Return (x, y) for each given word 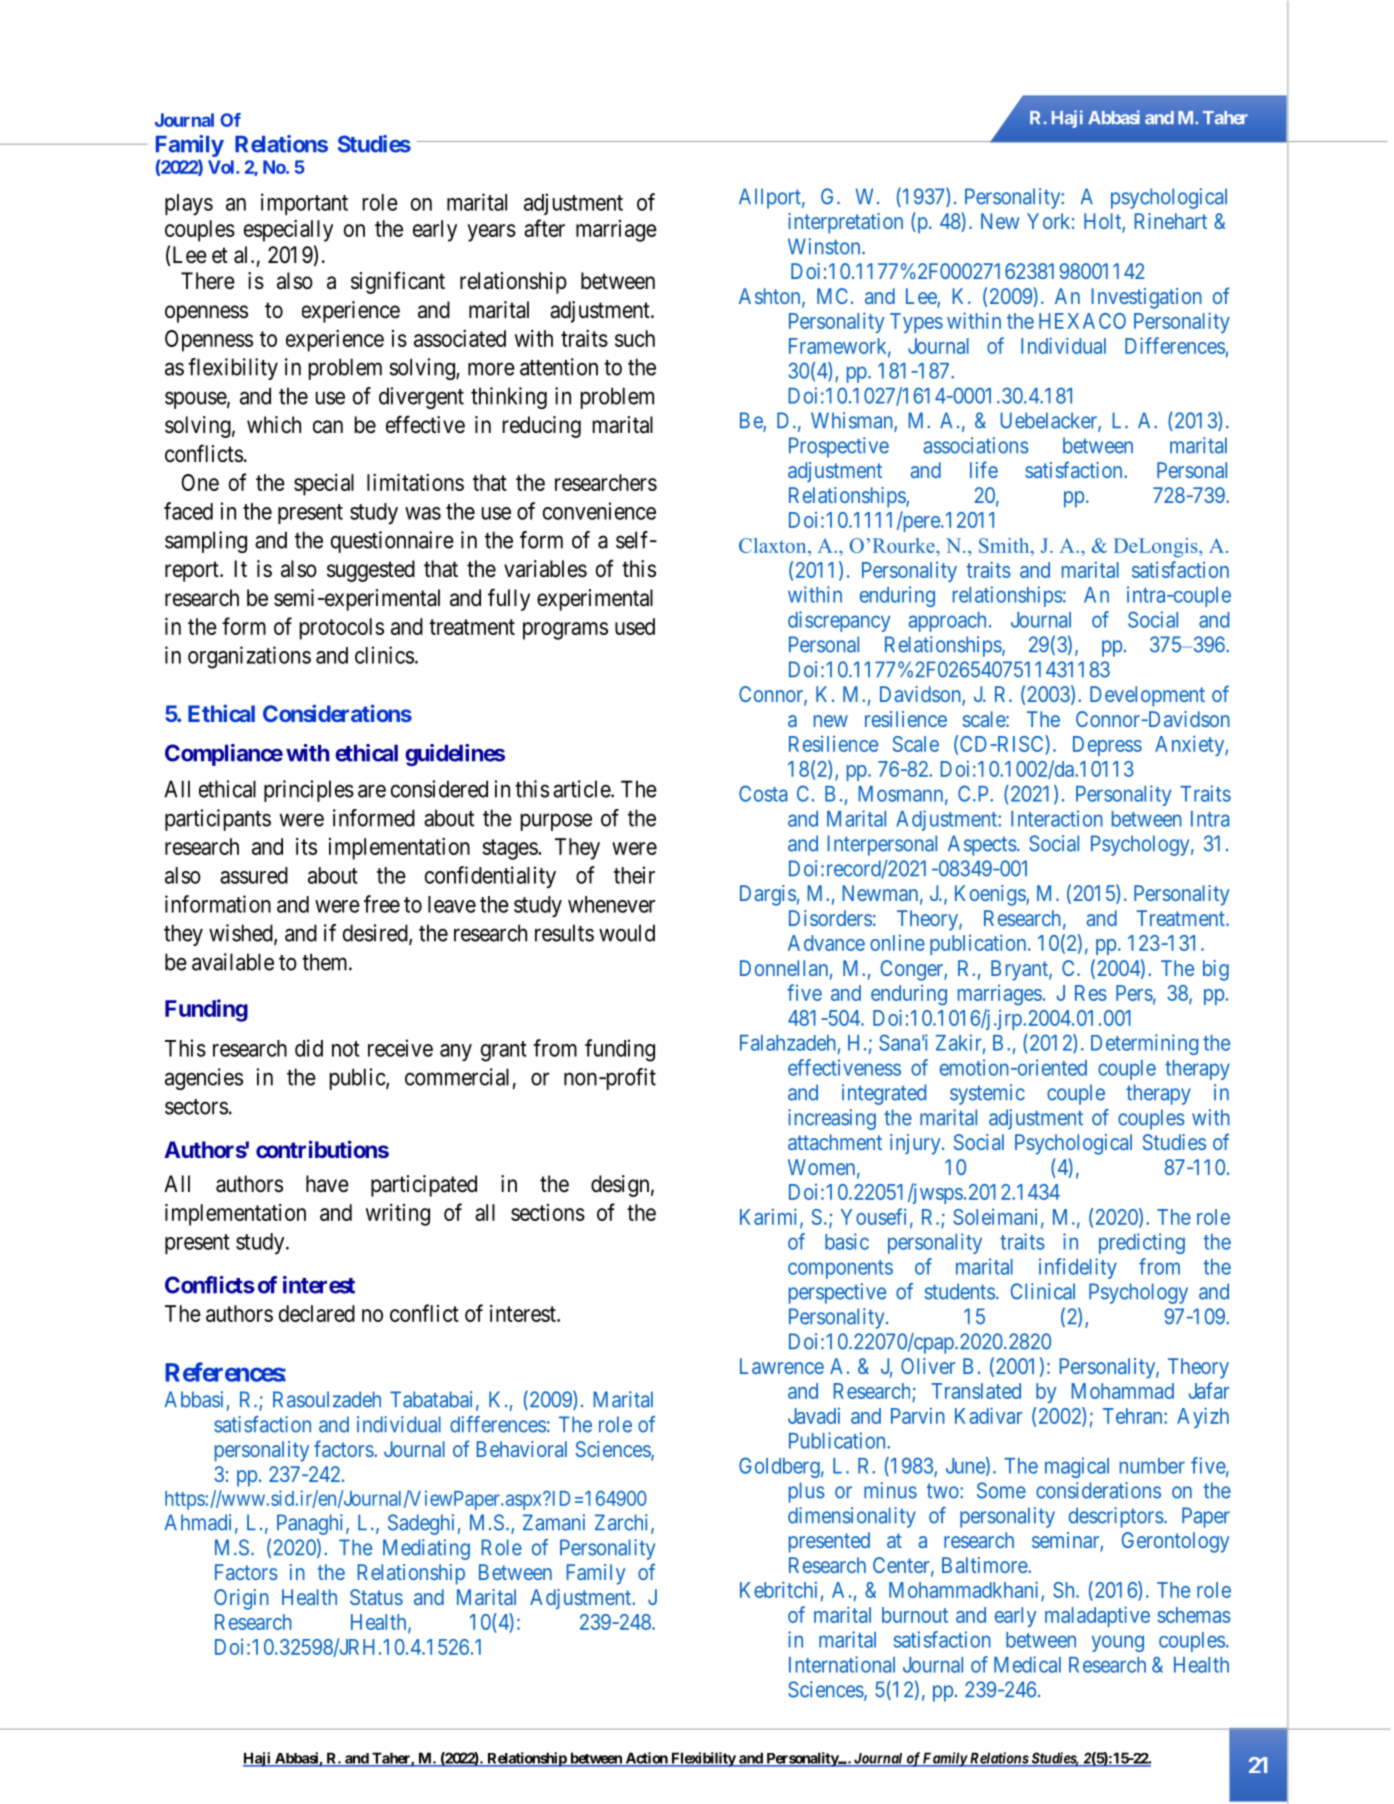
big (1216, 970)
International (842, 1664)
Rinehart (1171, 221)
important (304, 204)
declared (317, 1313)
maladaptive (1097, 1616)
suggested (371, 571)
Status (376, 1597)
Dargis (768, 895)
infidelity (1078, 1268)
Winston (825, 246)
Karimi (770, 1217)
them (326, 962)
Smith (1005, 545)
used (635, 626)
